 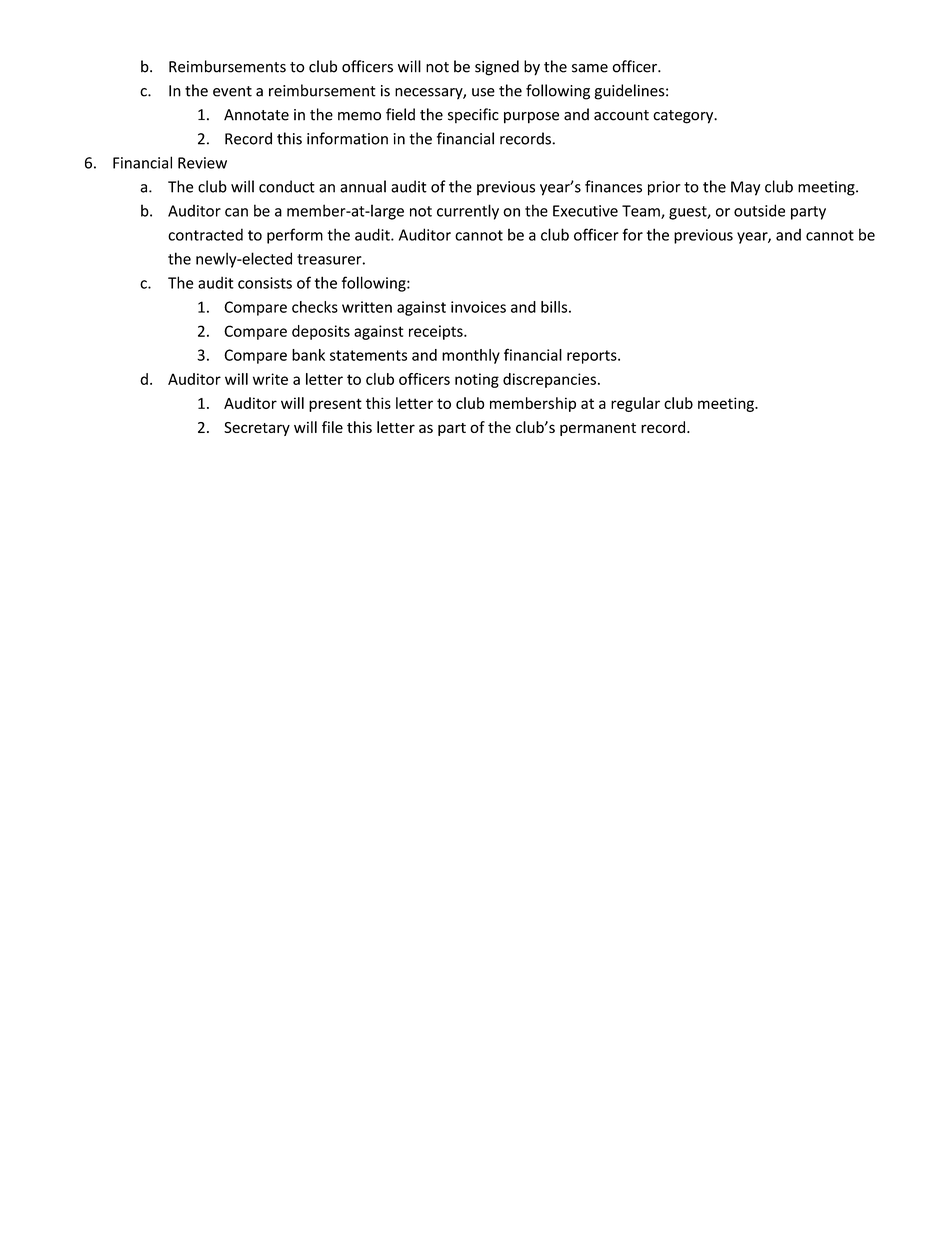 What do you see at coordinates (468, 212) in the page?
I see `currently` at bounding box center [468, 212].
